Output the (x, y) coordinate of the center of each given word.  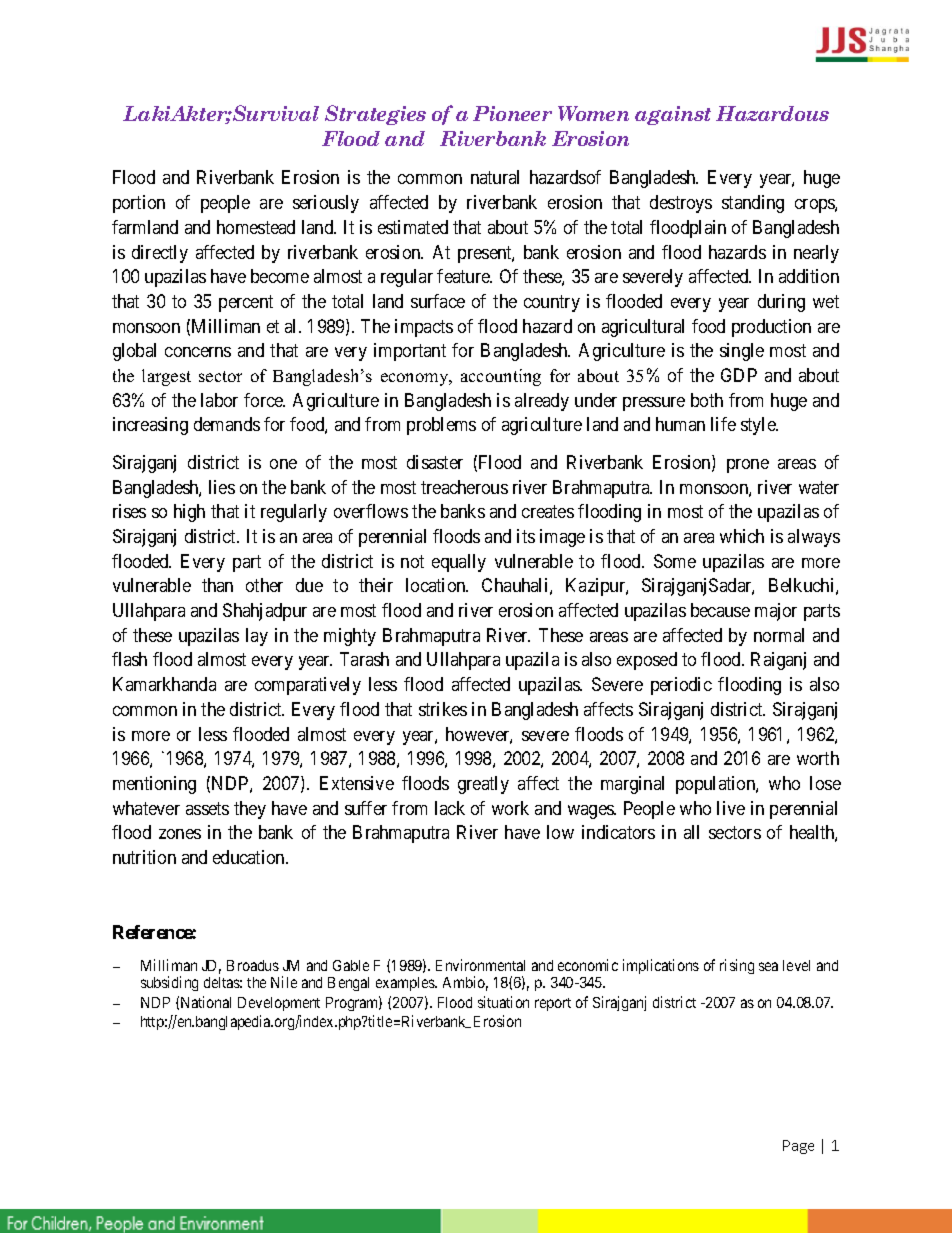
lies (222, 487)
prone (748, 466)
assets (207, 808)
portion (139, 204)
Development (279, 1004)
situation (503, 1002)
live (731, 808)
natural (495, 177)
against (673, 115)
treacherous (464, 487)
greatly (483, 785)
